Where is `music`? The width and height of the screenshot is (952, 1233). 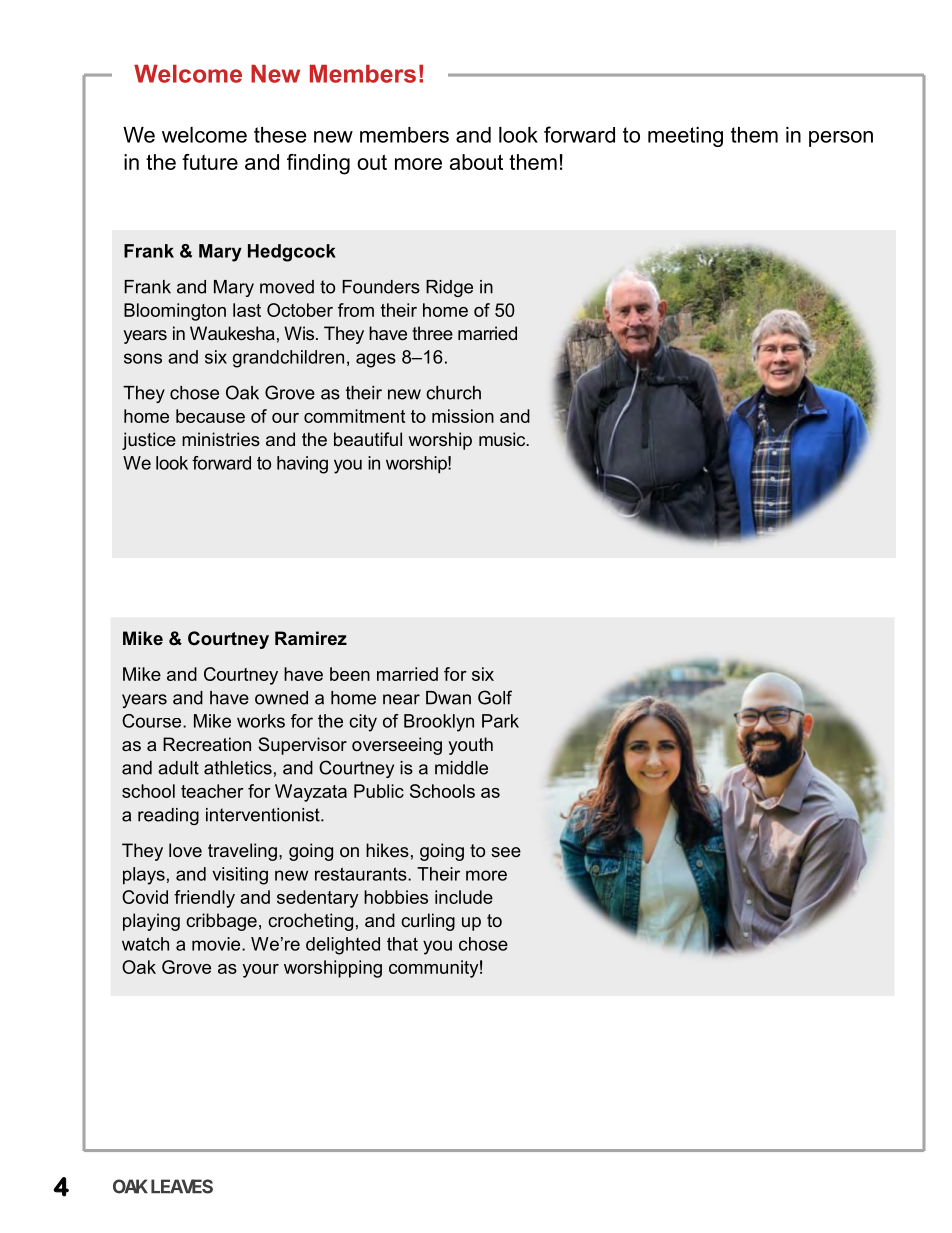 music is located at coordinates (503, 439).
